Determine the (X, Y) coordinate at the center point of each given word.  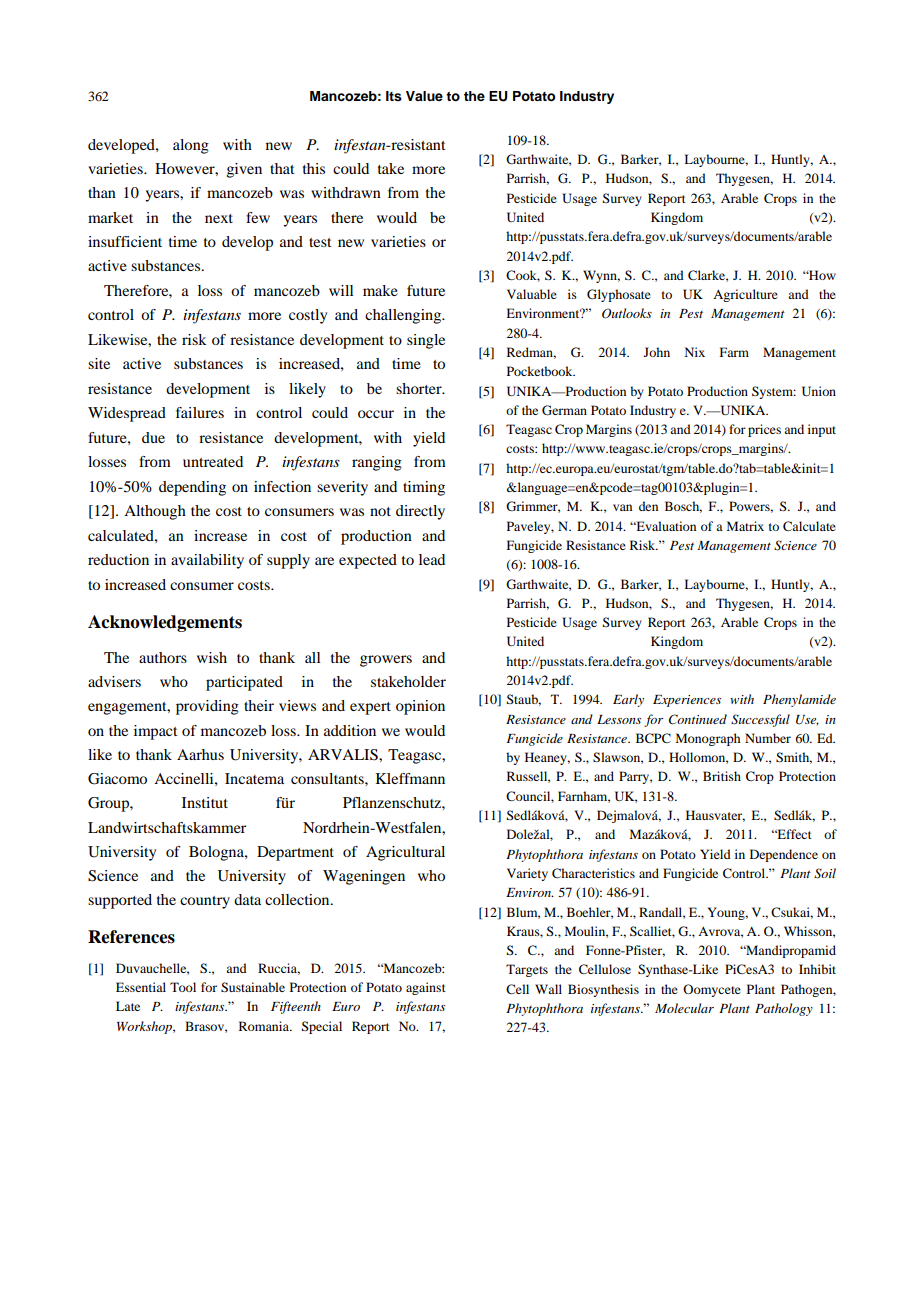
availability (207, 561)
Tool (183, 987)
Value (424, 96)
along (191, 146)
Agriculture (745, 295)
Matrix (745, 526)
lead (432, 559)
